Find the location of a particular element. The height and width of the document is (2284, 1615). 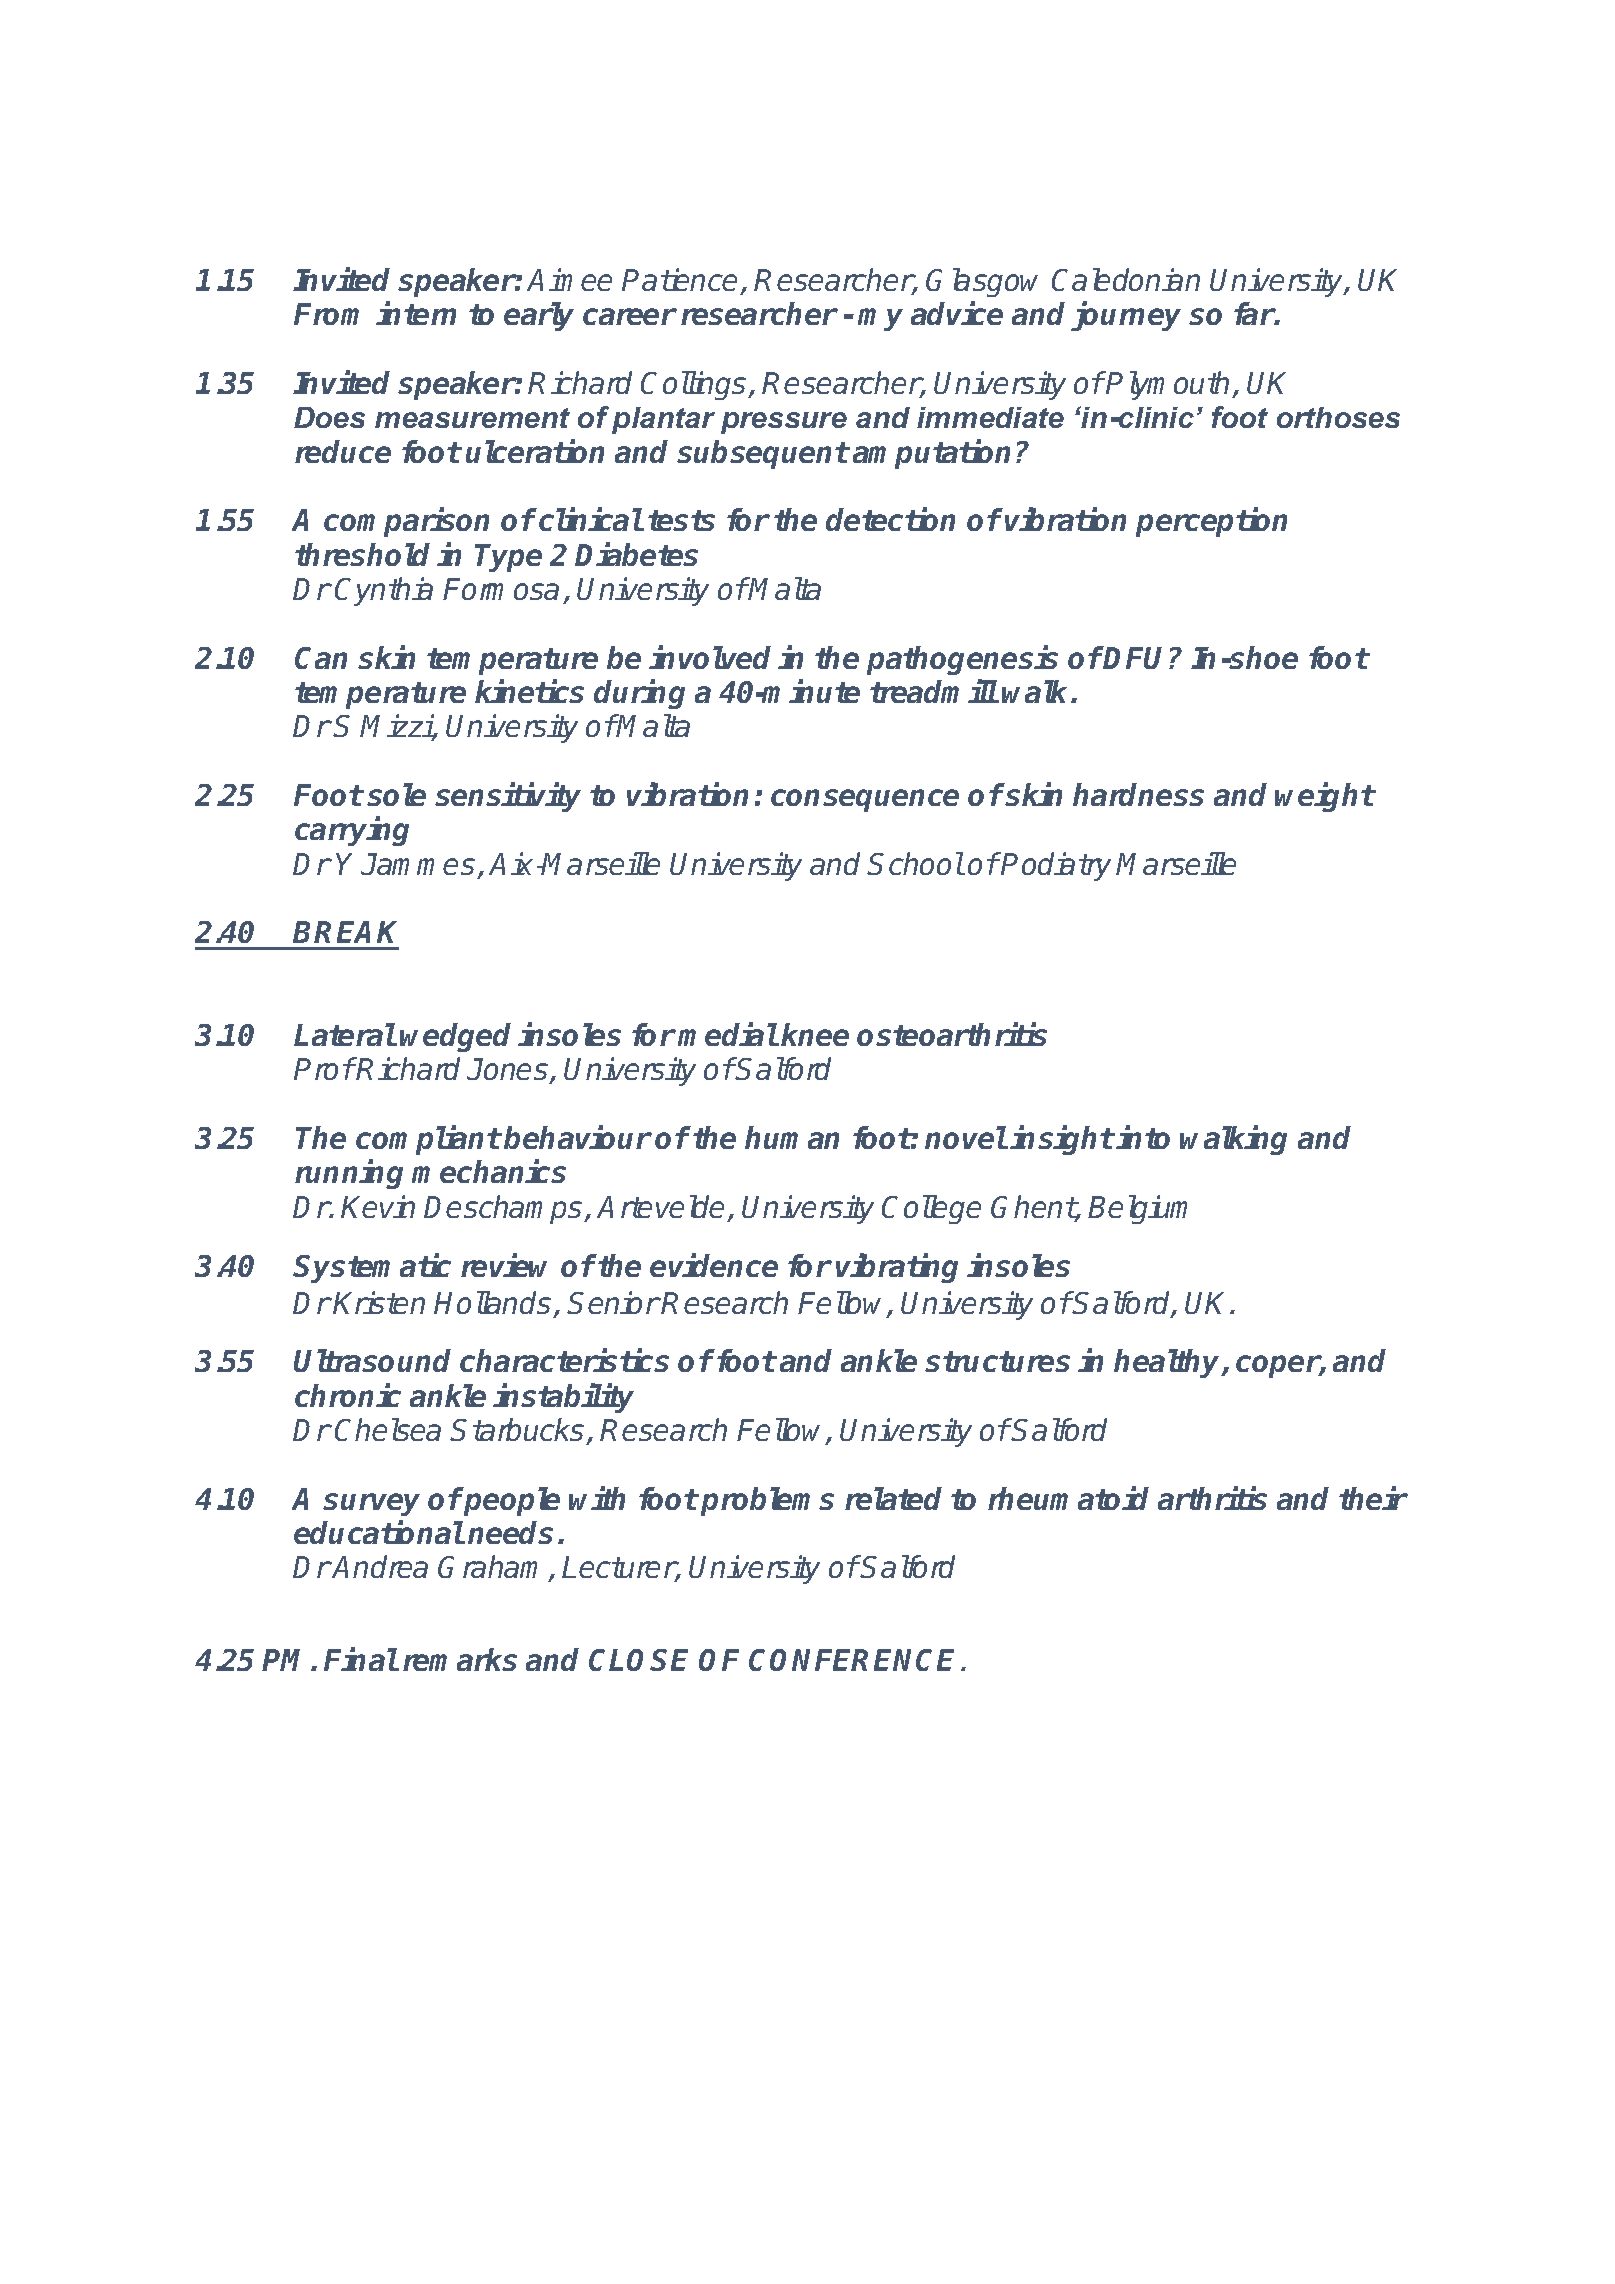

remarks is located at coordinates (460, 1659).
